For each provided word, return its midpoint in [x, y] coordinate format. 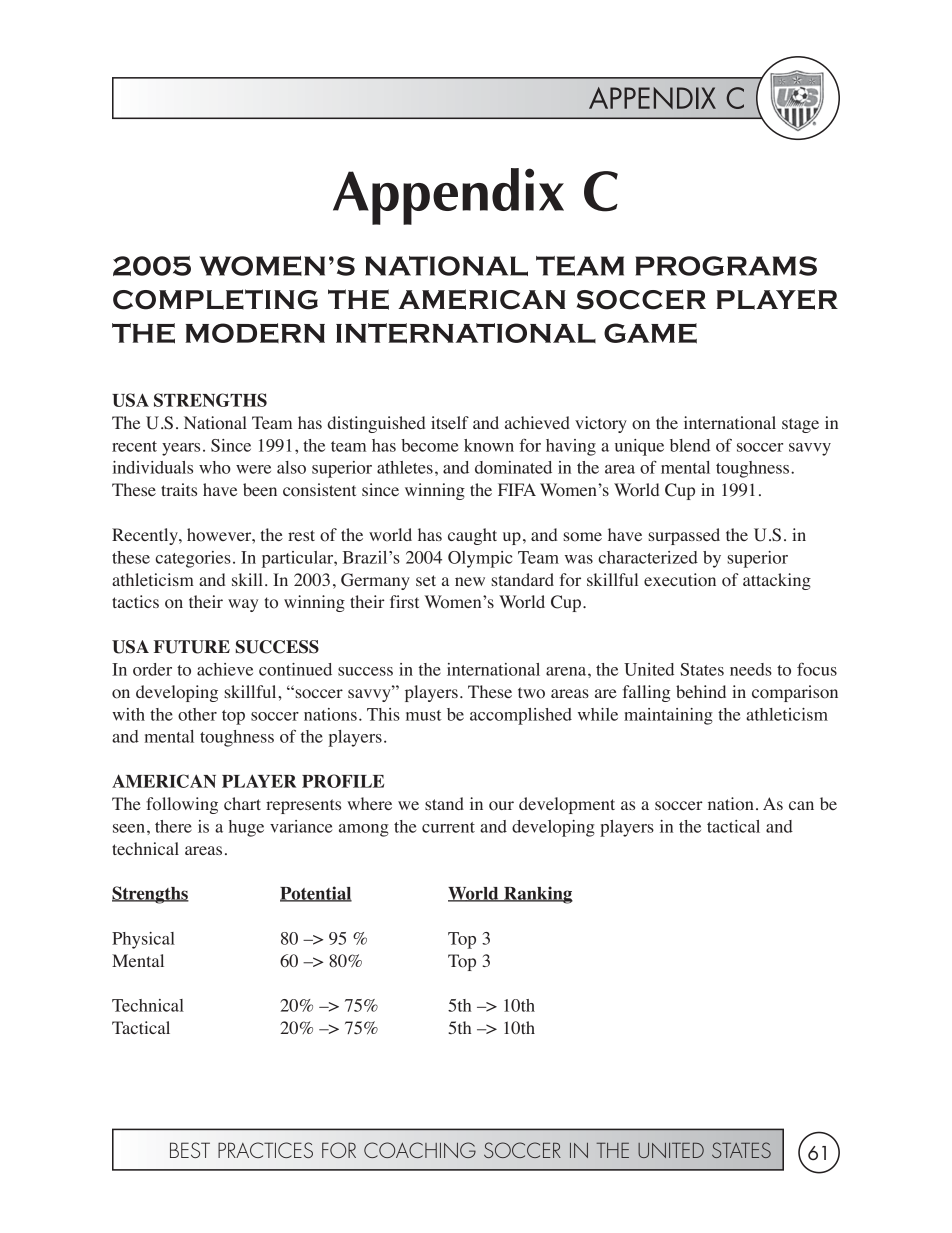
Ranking [537, 895]
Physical [143, 940]
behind [701, 691]
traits [179, 489]
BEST [190, 1150]
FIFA [517, 489]
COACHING [420, 1150]
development [567, 805]
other [197, 714]
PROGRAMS [726, 266]
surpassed [684, 536]
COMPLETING [215, 299]
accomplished [521, 716]
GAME [650, 333]
